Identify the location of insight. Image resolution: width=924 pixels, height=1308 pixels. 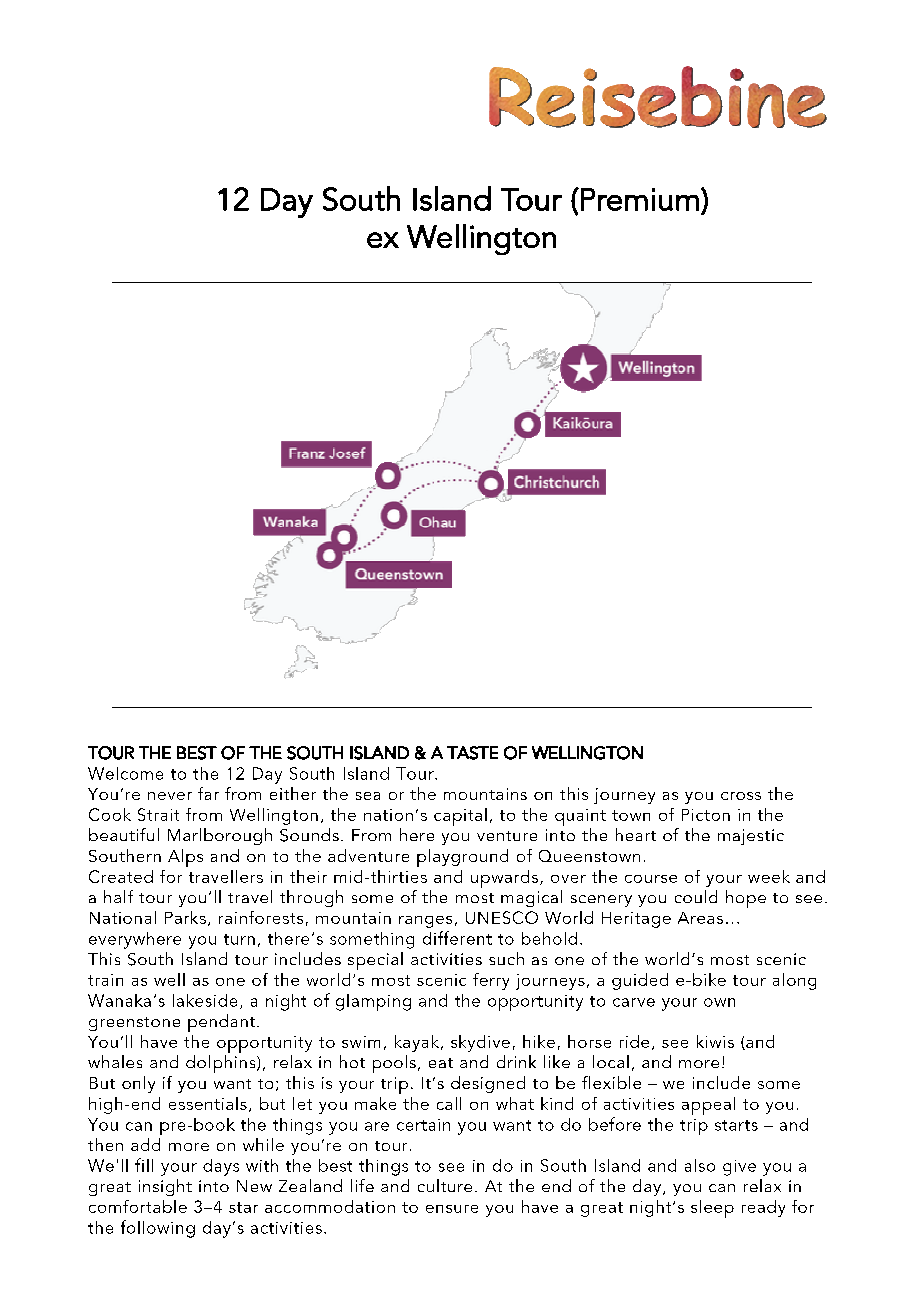
(165, 1187).
